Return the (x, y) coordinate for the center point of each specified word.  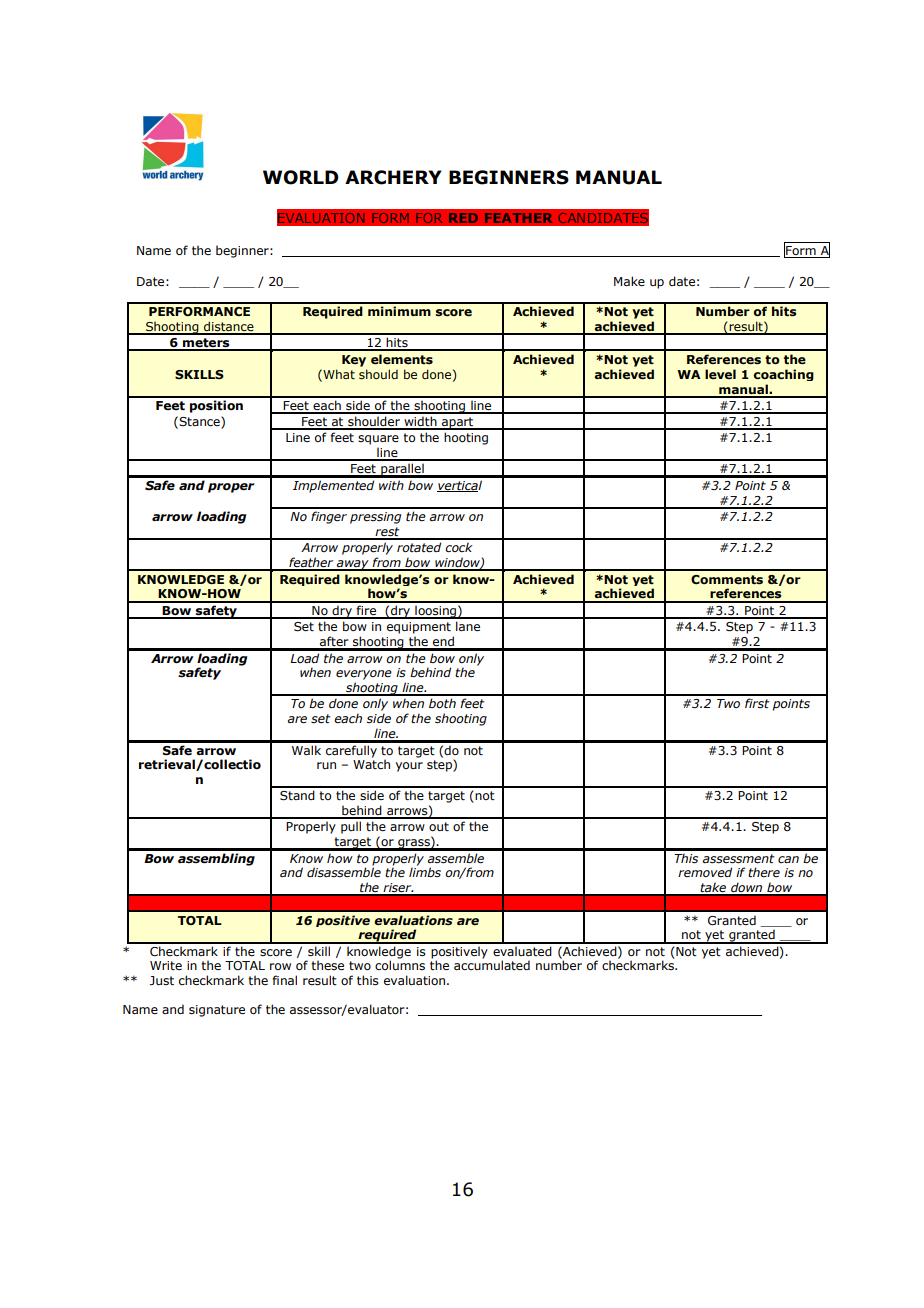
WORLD (301, 177)
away (353, 565)
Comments (727, 579)
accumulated (492, 965)
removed (705, 872)
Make (629, 281)
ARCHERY (393, 177)
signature (217, 1011)
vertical (459, 486)
